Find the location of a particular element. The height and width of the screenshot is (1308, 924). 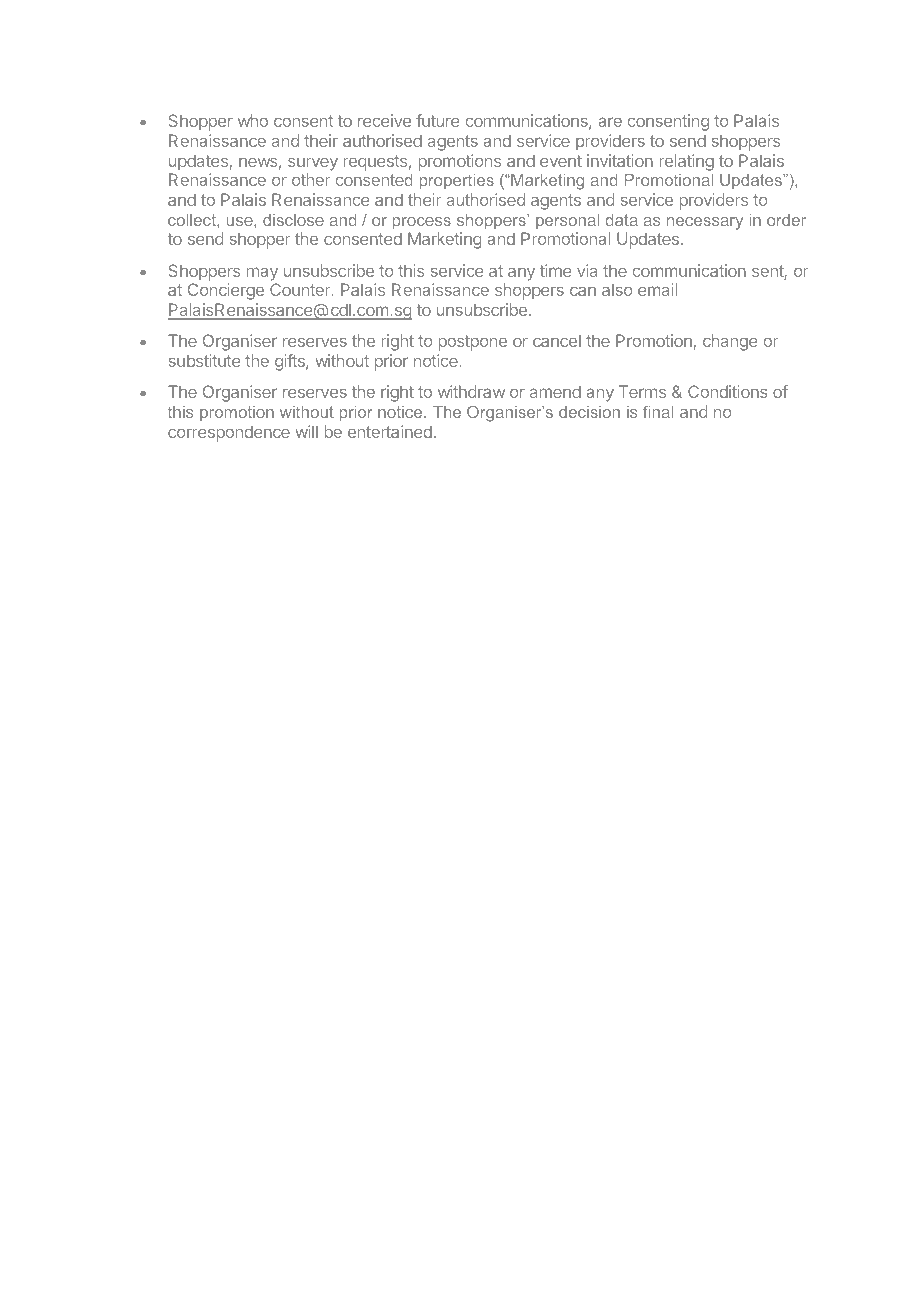

are is located at coordinates (610, 122).
